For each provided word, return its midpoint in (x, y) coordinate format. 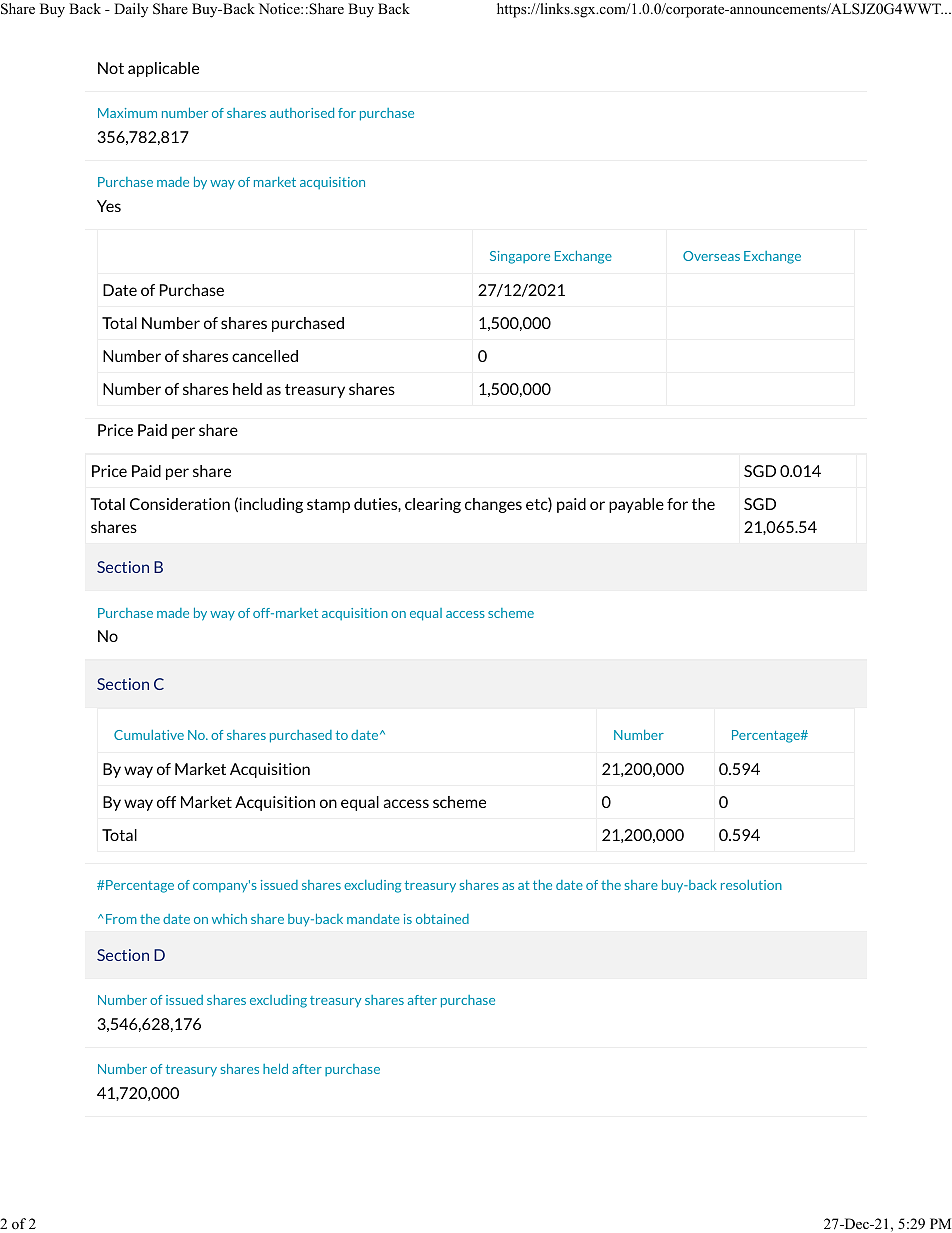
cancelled (265, 356)
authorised (302, 113)
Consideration (180, 504)
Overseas (711, 256)
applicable (163, 69)
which (229, 919)
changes (493, 505)
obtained (442, 919)
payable (636, 505)
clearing (433, 505)
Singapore (520, 257)
